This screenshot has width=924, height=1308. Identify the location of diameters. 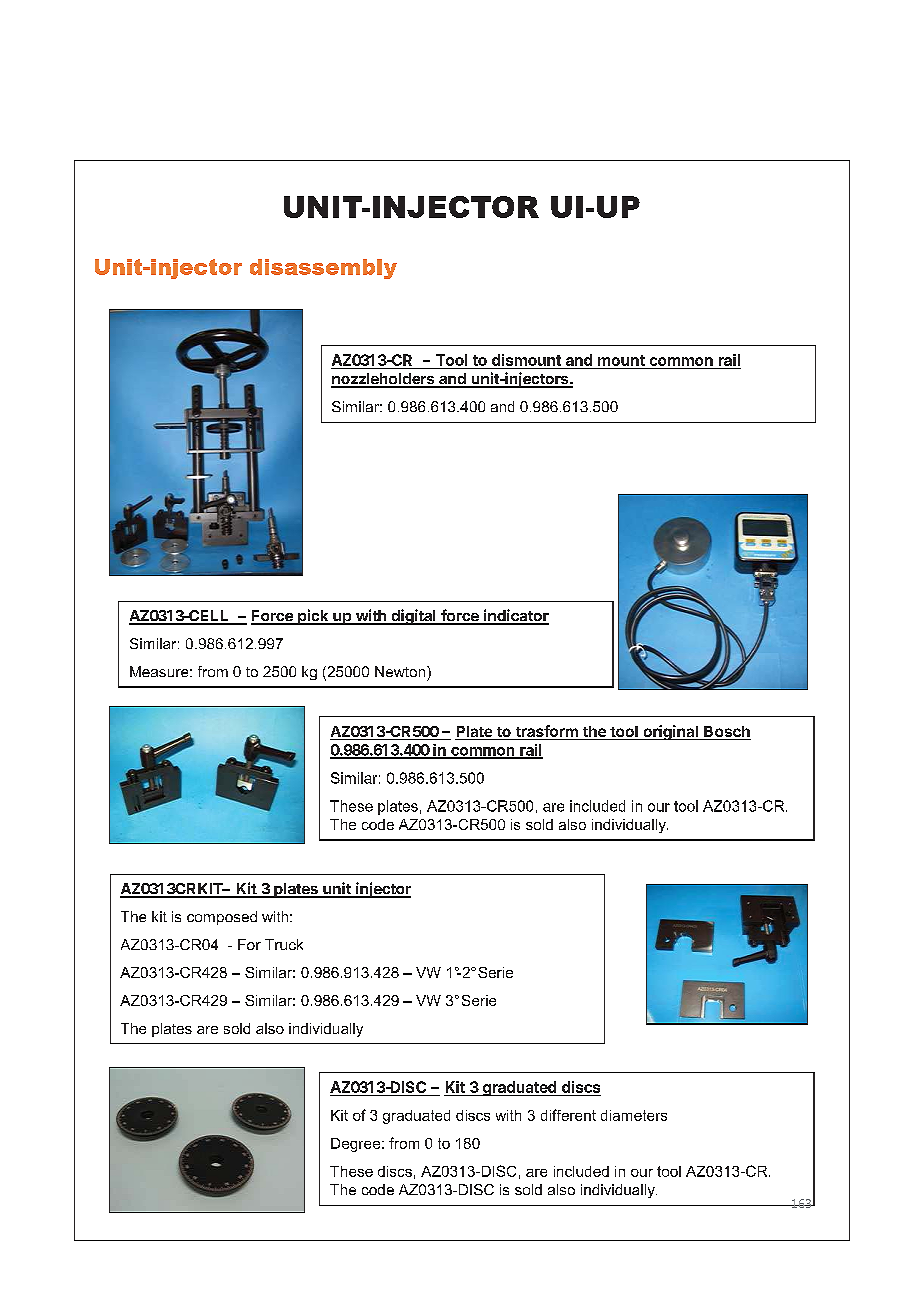
(634, 1115).
